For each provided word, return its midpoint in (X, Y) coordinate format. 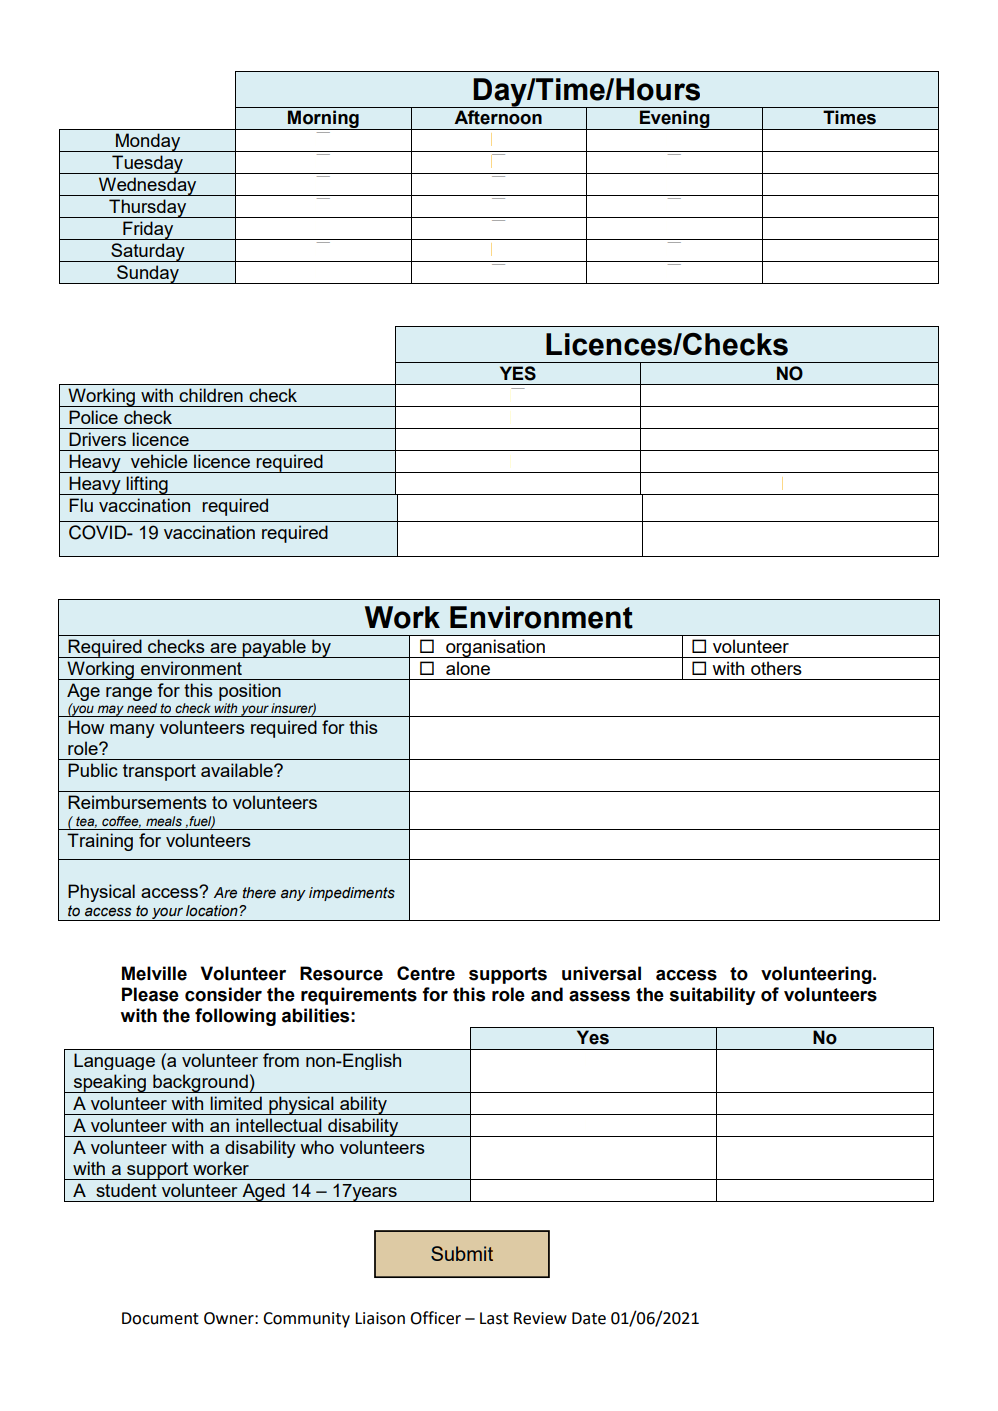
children (211, 395)
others (776, 668)
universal (601, 973)
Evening (675, 120)
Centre (426, 973)
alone (468, 668)
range (129, 694)
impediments (352, 894)
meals (164, 821)
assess (599, 996)
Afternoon (498, 117)
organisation (495, 648)
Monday (148, 142)
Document (160, 1318)
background (200, 1083)
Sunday (148, 274)
